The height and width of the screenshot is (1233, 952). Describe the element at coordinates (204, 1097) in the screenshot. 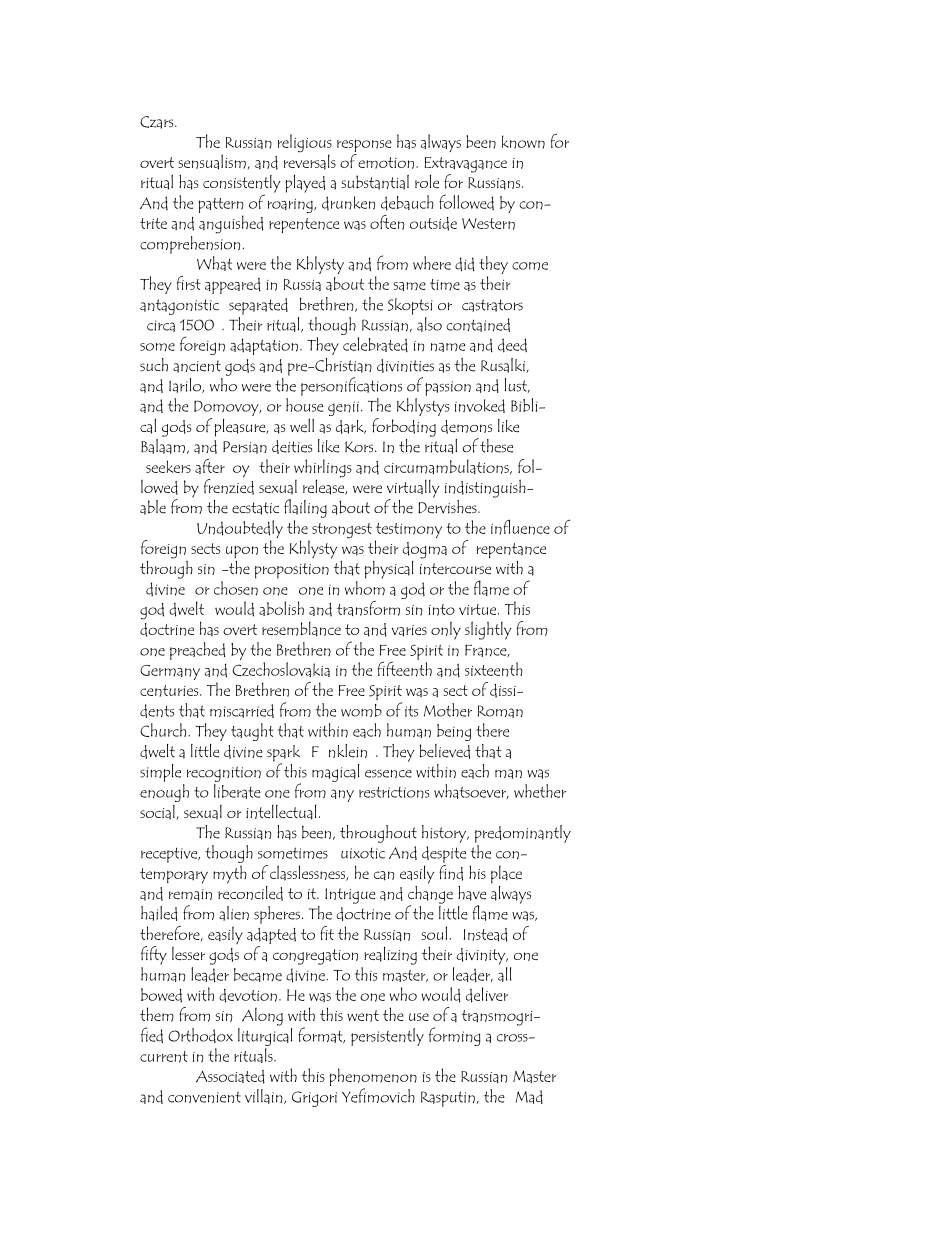

I see `convenient` at that location.
